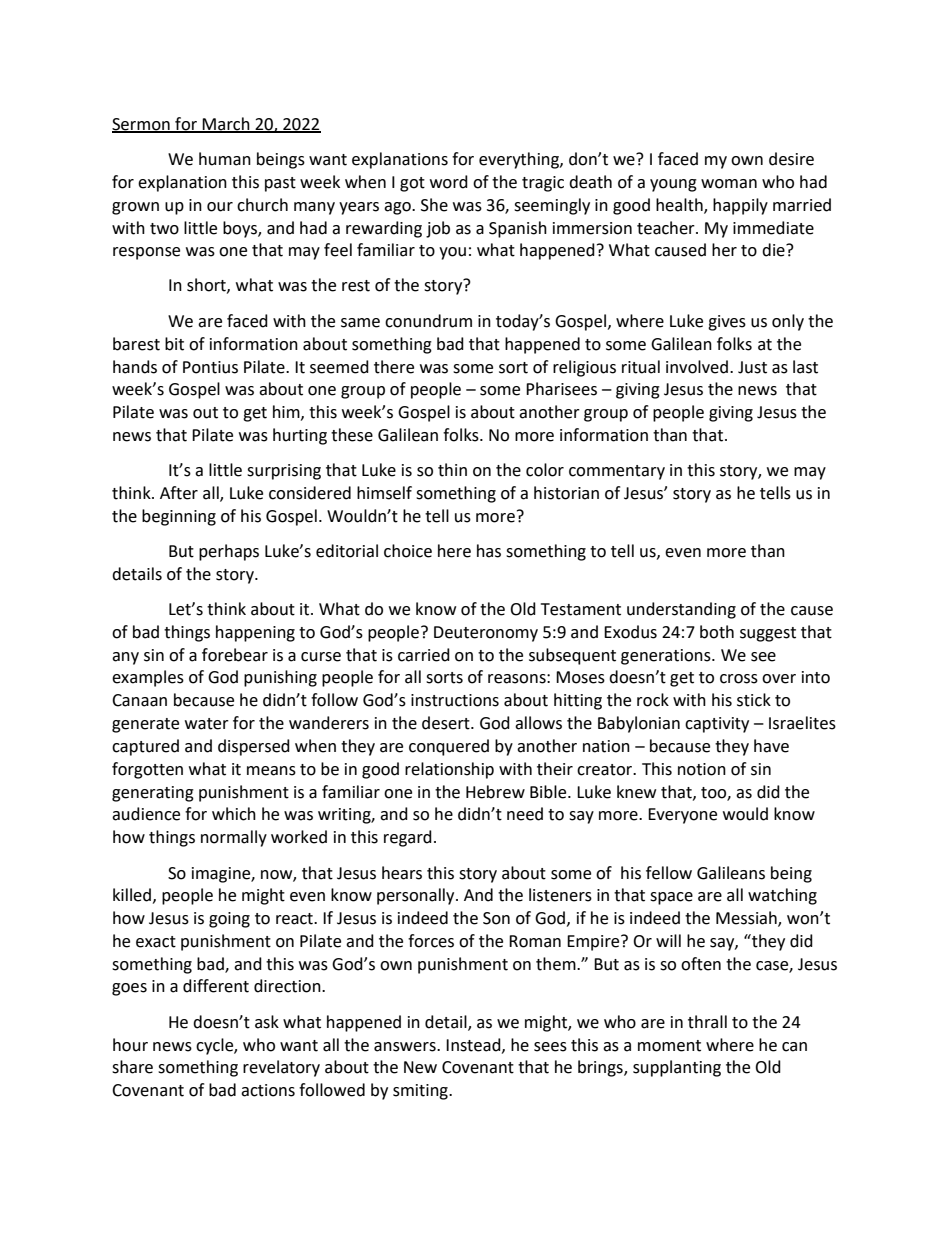 The height and width of the page is (1233, 952). Describe the element at coordinates (474, 1045) in the page. I see `Instead` at that location.
